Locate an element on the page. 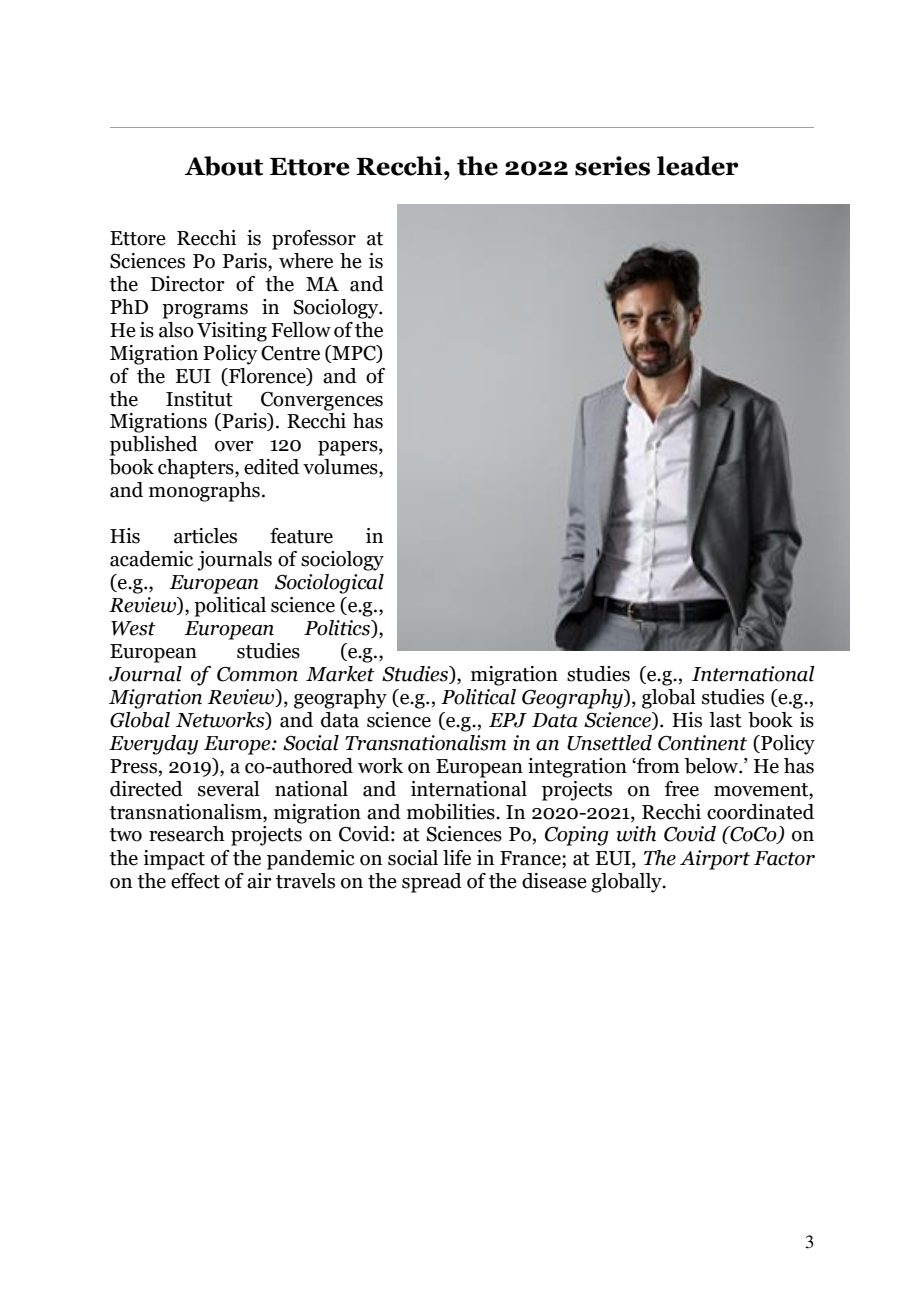 The height and width of the page is (1308, 924). series is located at coordinates (612, 166).
